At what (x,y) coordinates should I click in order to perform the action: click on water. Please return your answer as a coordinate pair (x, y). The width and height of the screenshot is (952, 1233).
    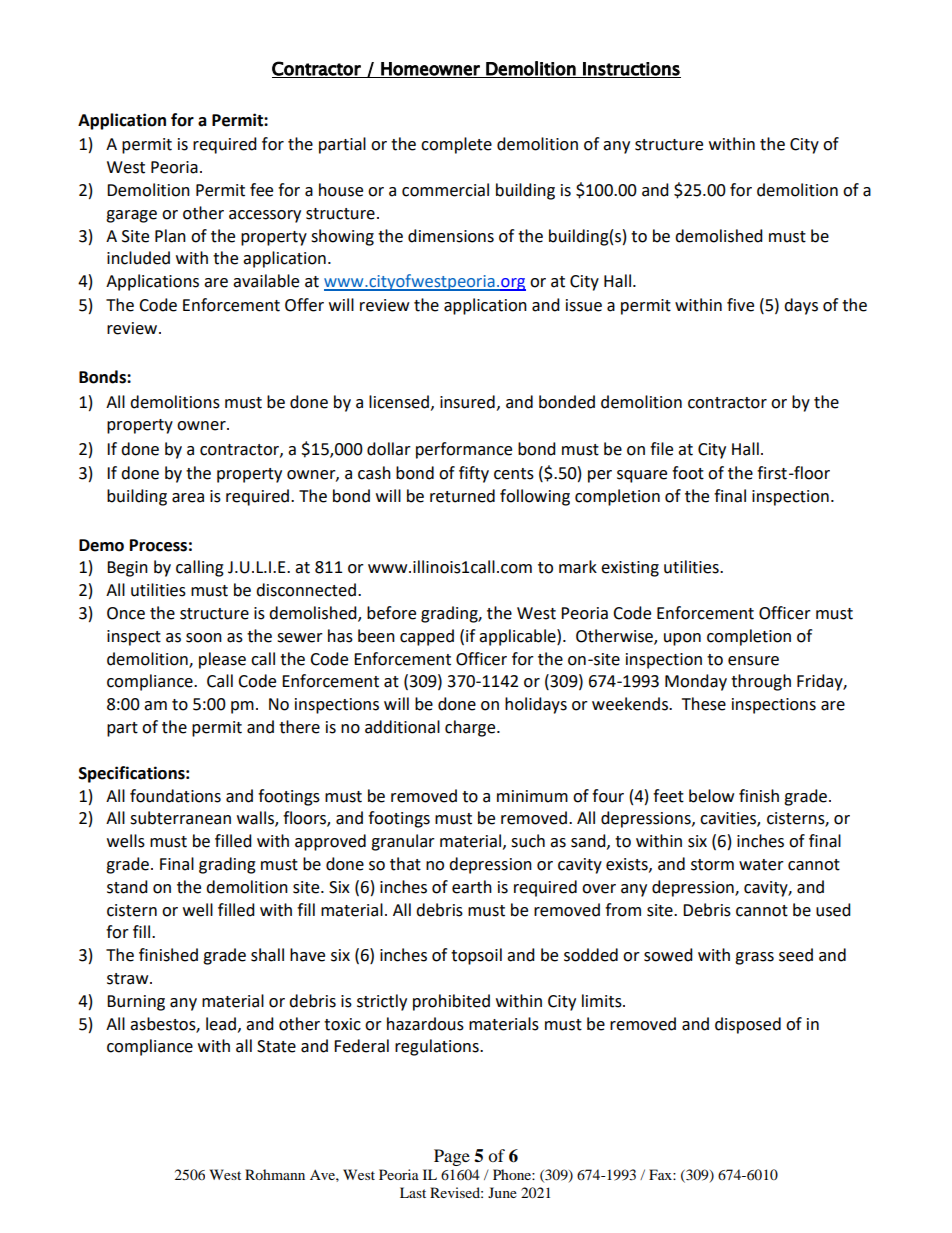
    Looking at the image, I should click on (761, 865).
